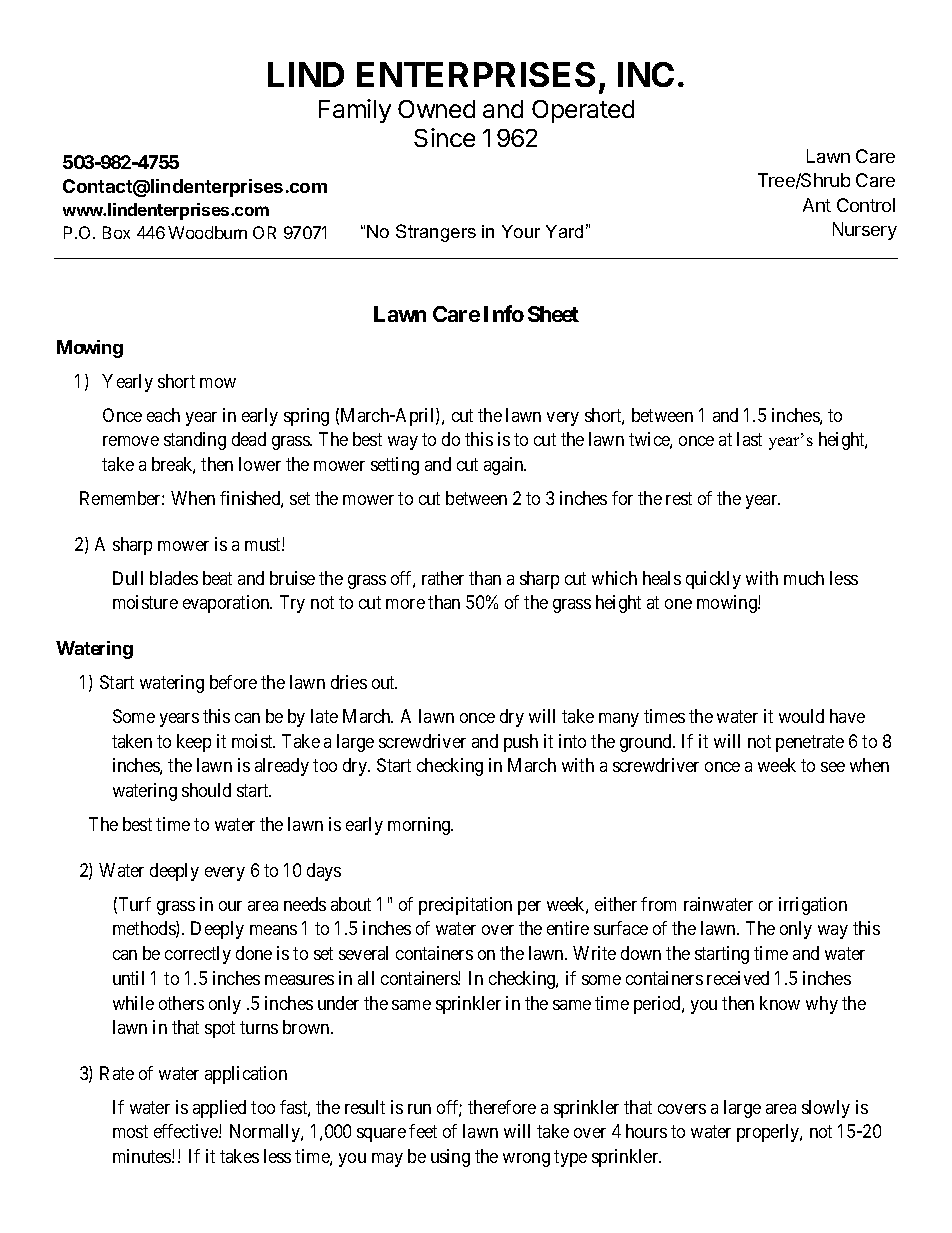 The image size is (952, 1233). What do you see at coordinates (187, 1131) in the page?
I see `effective` at bounding box center [187, 1131].
